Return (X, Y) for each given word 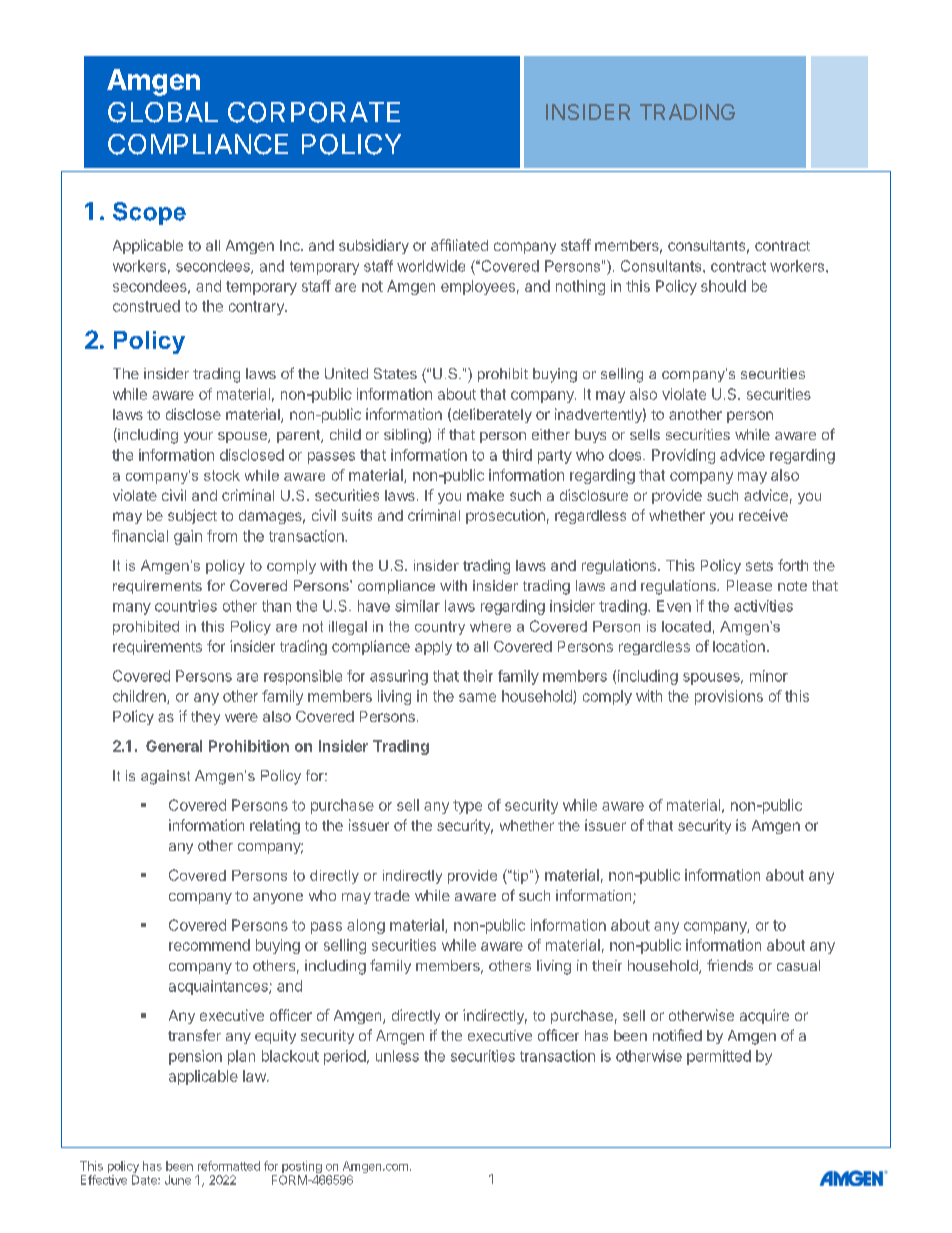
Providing (683, 456)
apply (433, 648)
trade (392, 895)
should (723, 286)
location (739, 646)
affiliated (459, 245)
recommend (209, 945)
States (395, 373)
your (198, 437)
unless (397, 1056)
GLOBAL (163, 112)
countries (186, 606)
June (178, 1180)
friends (730, 965)
